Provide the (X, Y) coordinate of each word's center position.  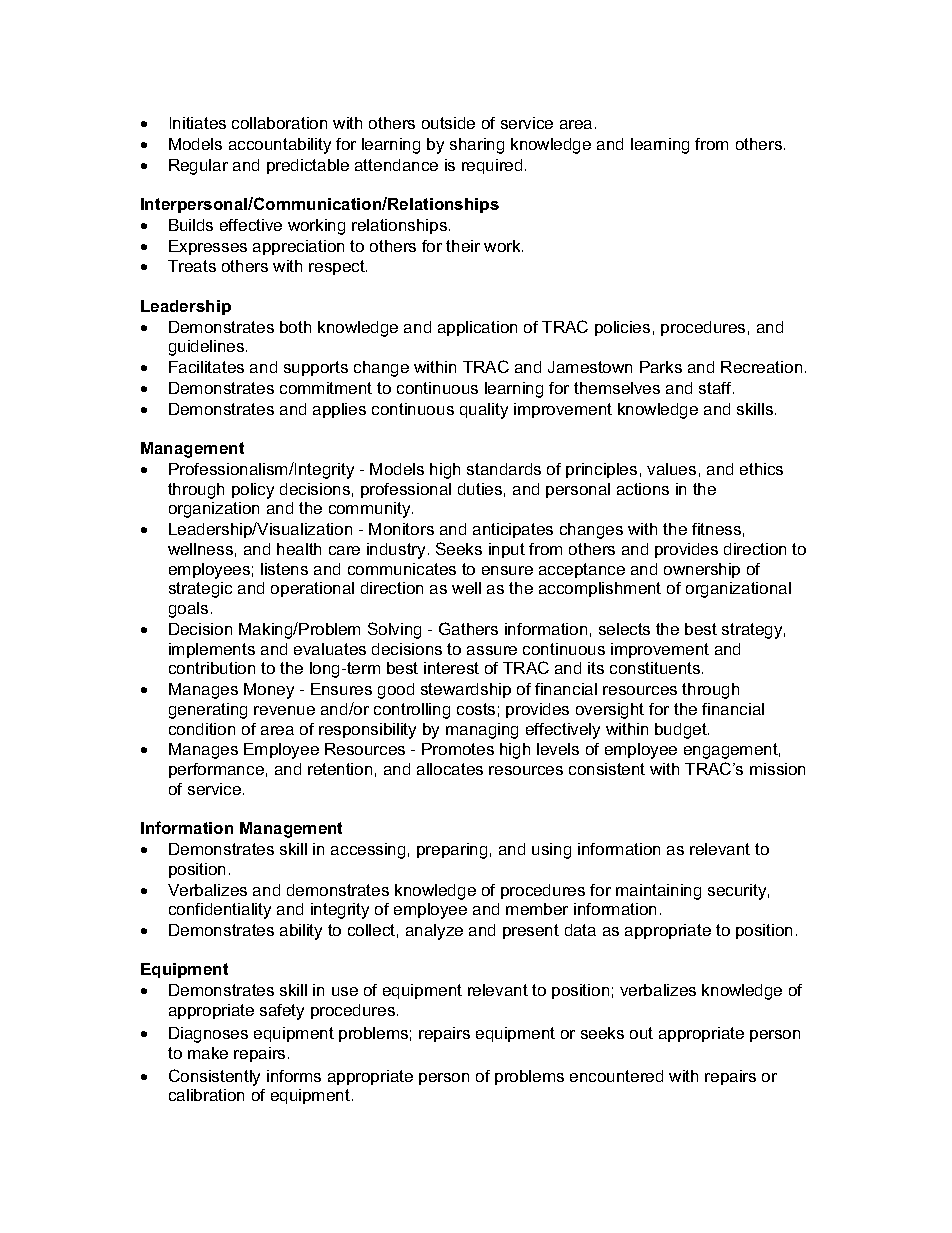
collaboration (279, 123)
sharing (477, 146)
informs (294, 1076)
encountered (616, 1076)
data (580, 930)
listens (284, 569)
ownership (702, 570)
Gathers (468, 628)
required (492, 166)
